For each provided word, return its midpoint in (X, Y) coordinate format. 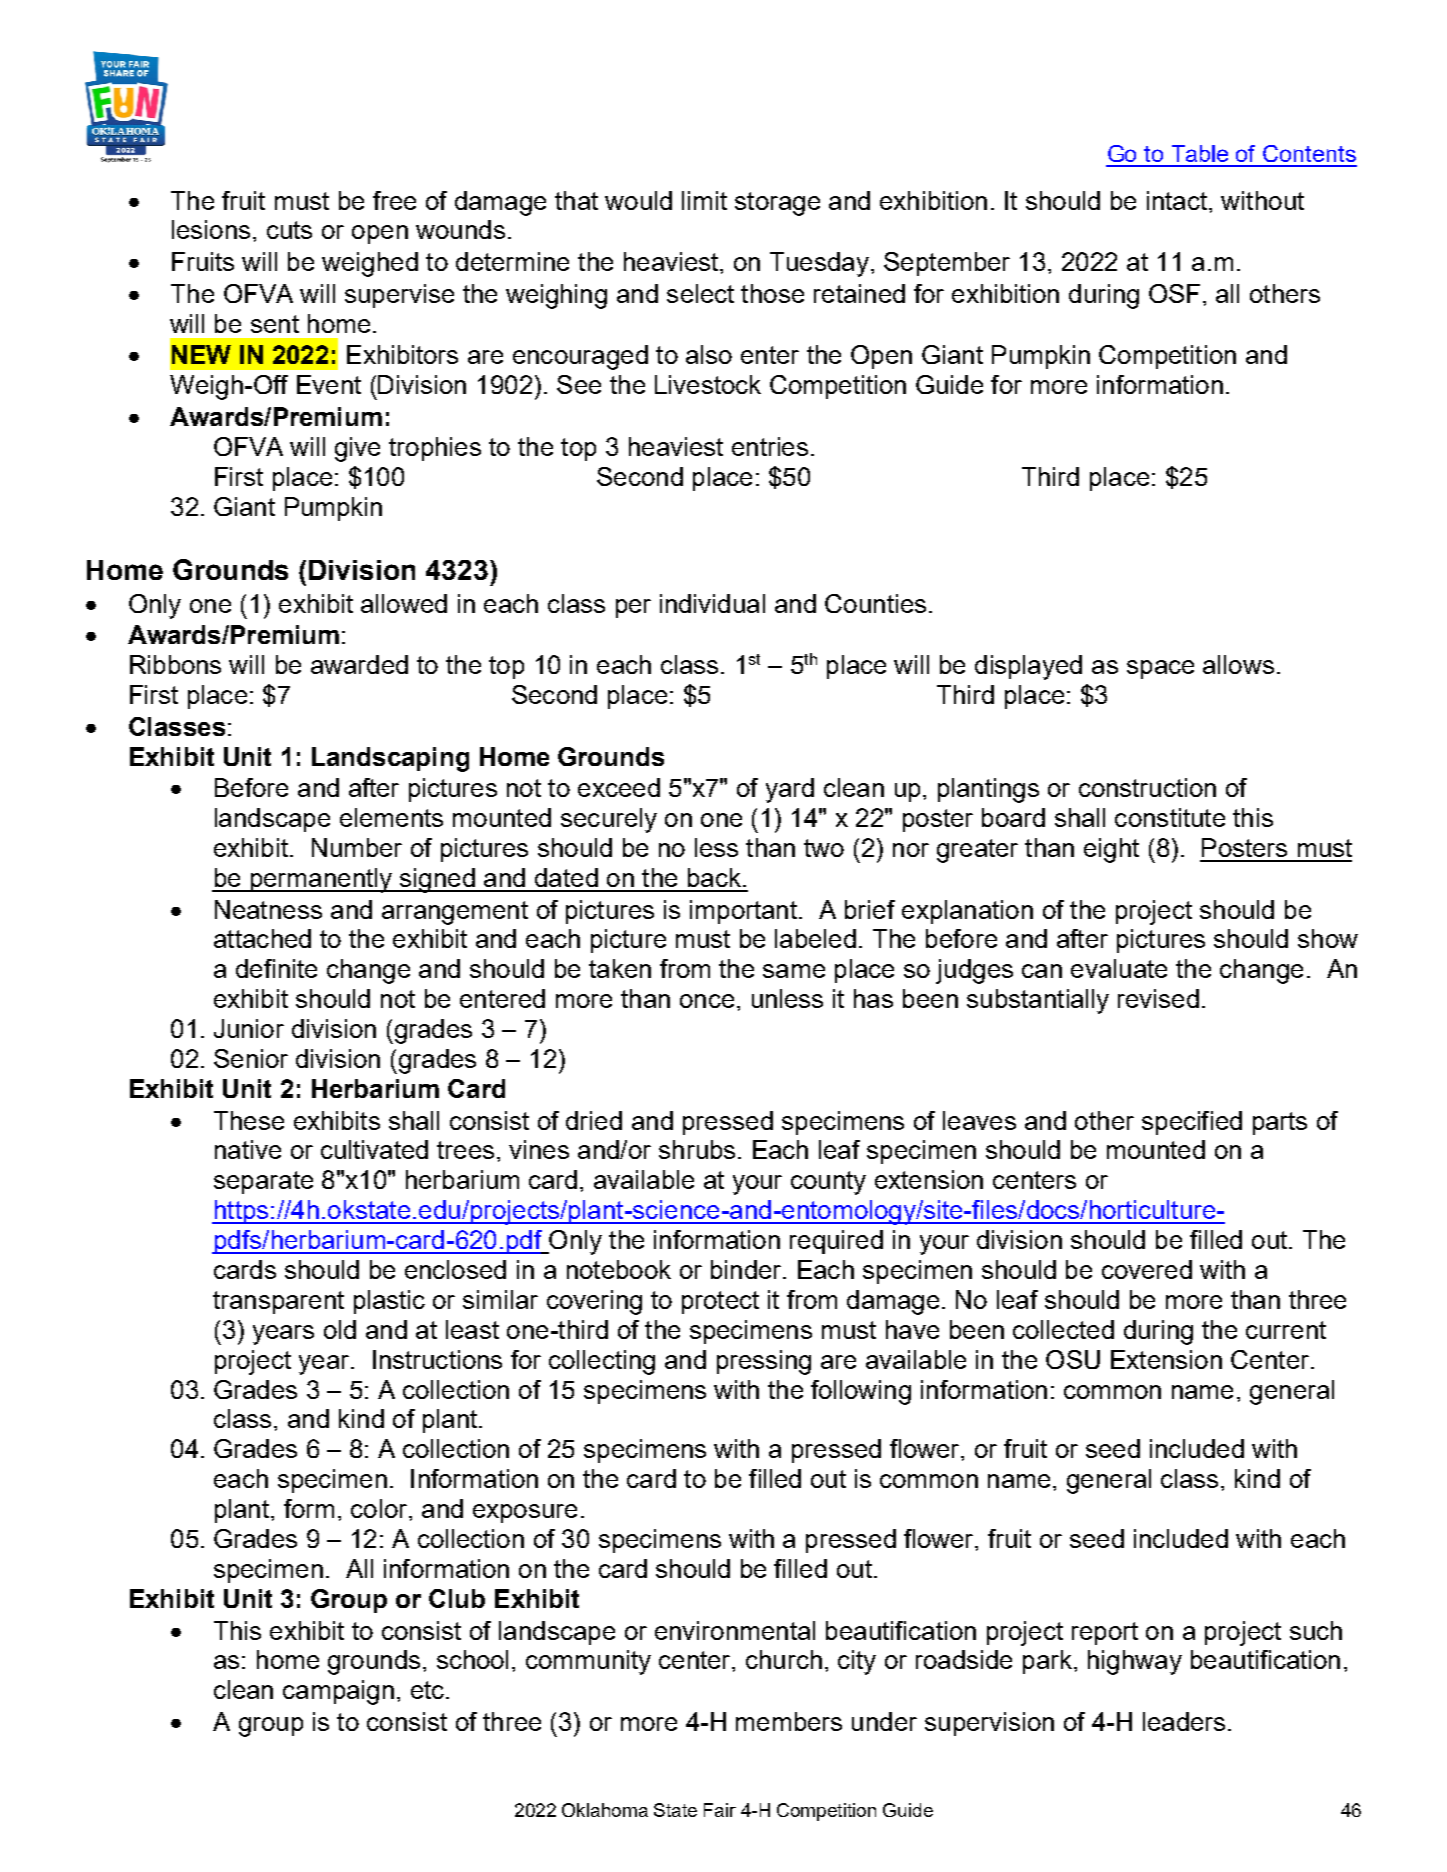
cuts (289, 230)
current (1286, 1330)
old (340, 1329)
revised (1158, 998)
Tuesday (819, 264)
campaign (338, 1692)
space (1160, 669)
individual (712, 603)
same (794, 971)
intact (1178, 200)
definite (276, 968)
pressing (764, 1362)
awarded (359, 664)
